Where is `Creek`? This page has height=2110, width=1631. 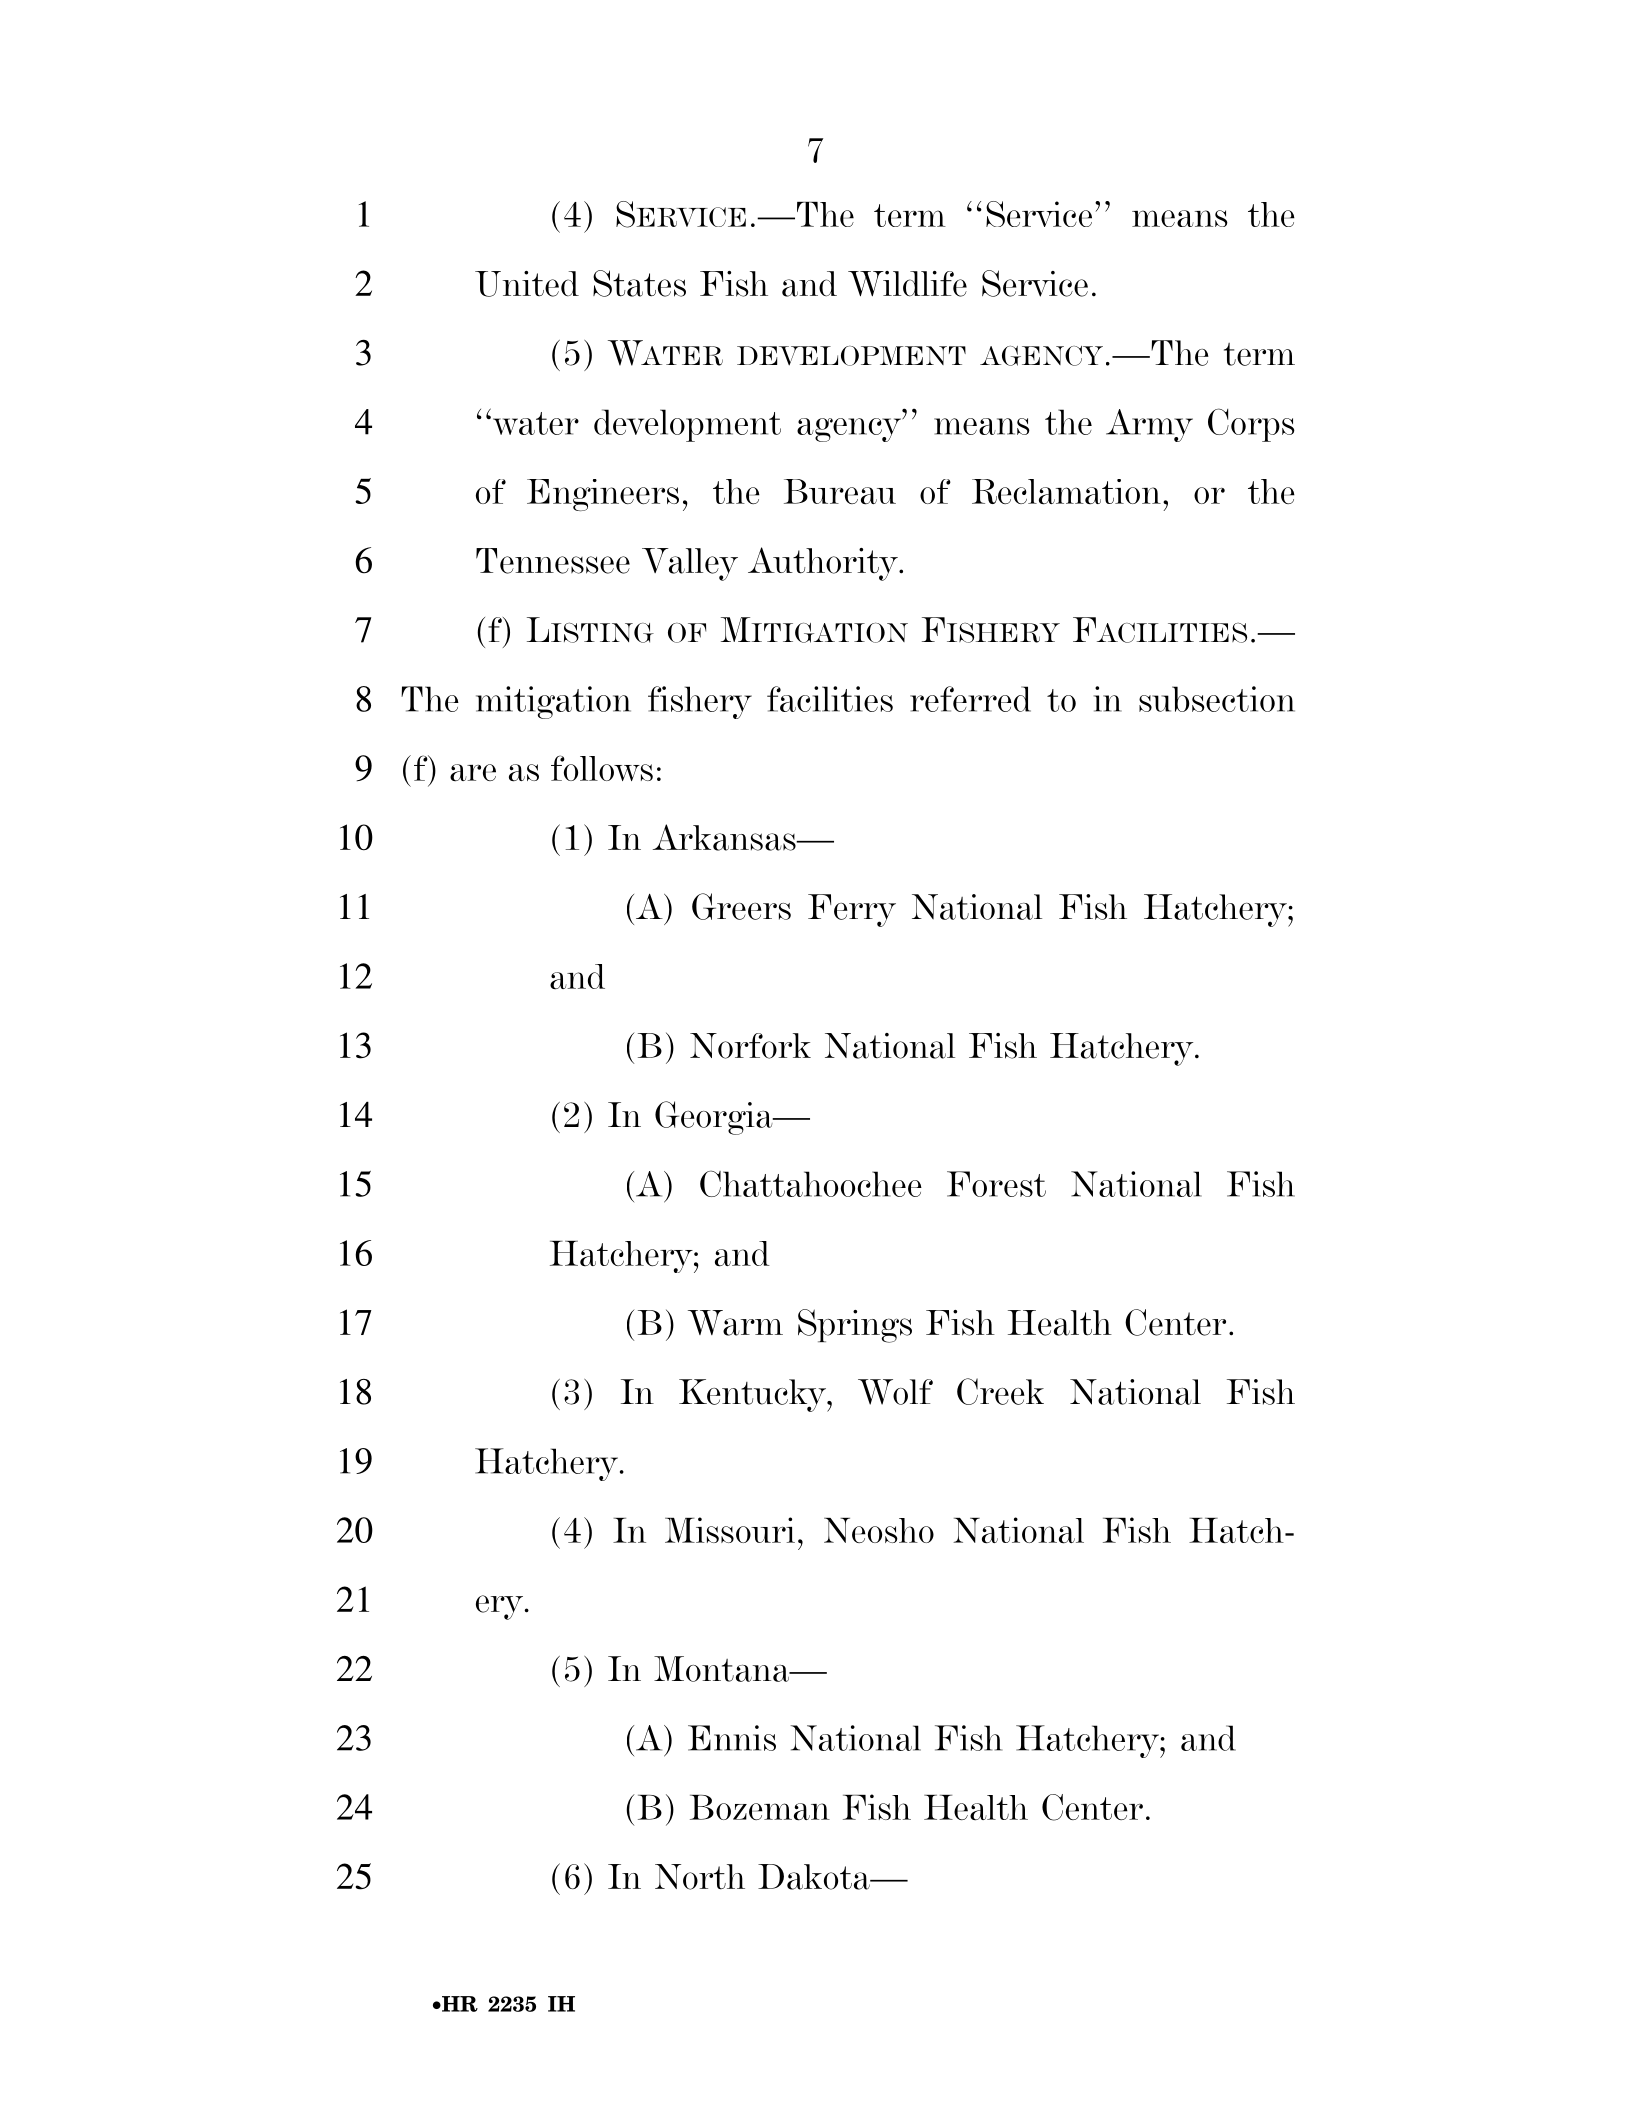
Creek is located at coordinates (1000, 1391).
